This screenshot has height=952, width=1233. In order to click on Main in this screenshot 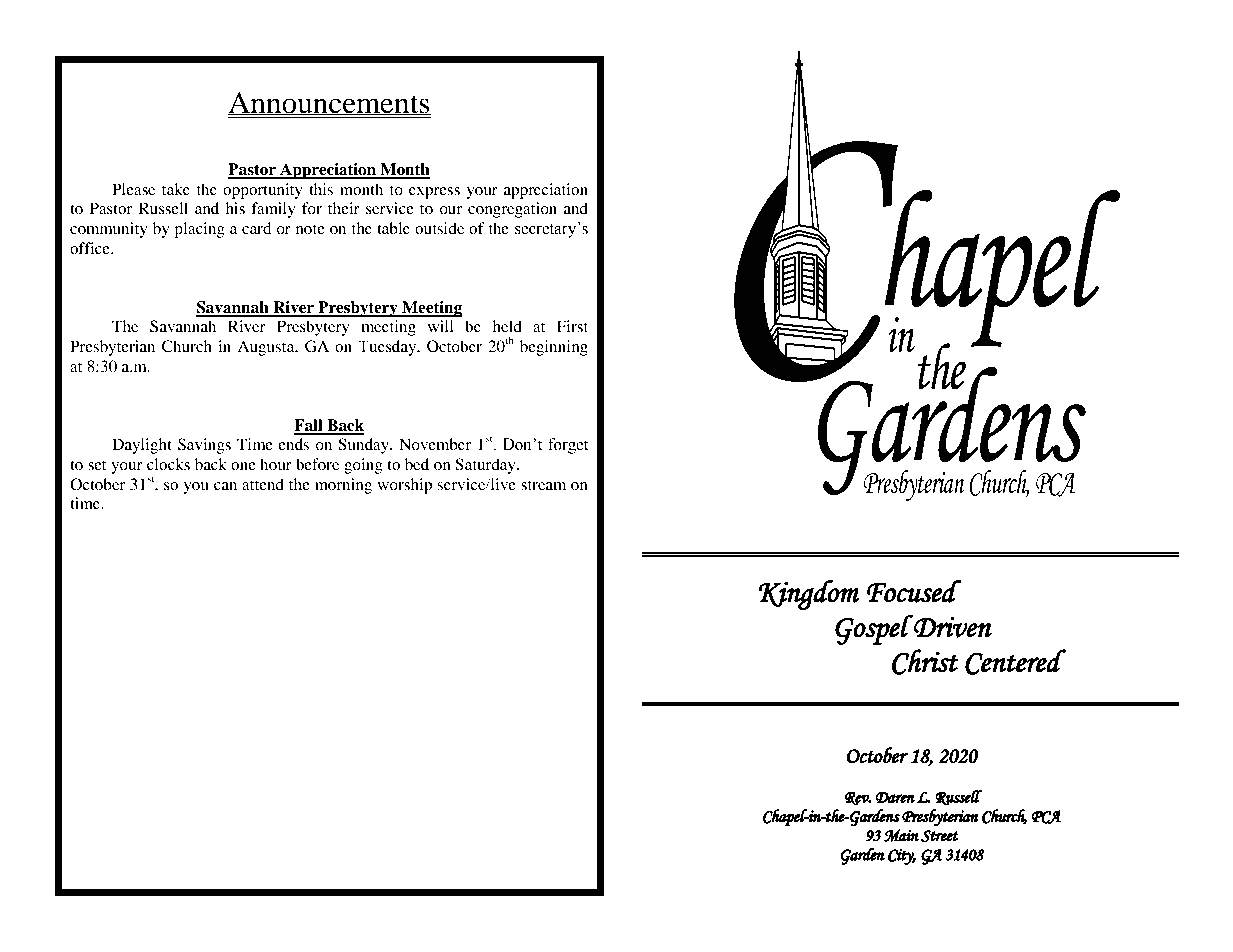, I will do `click(901, 835)`.
